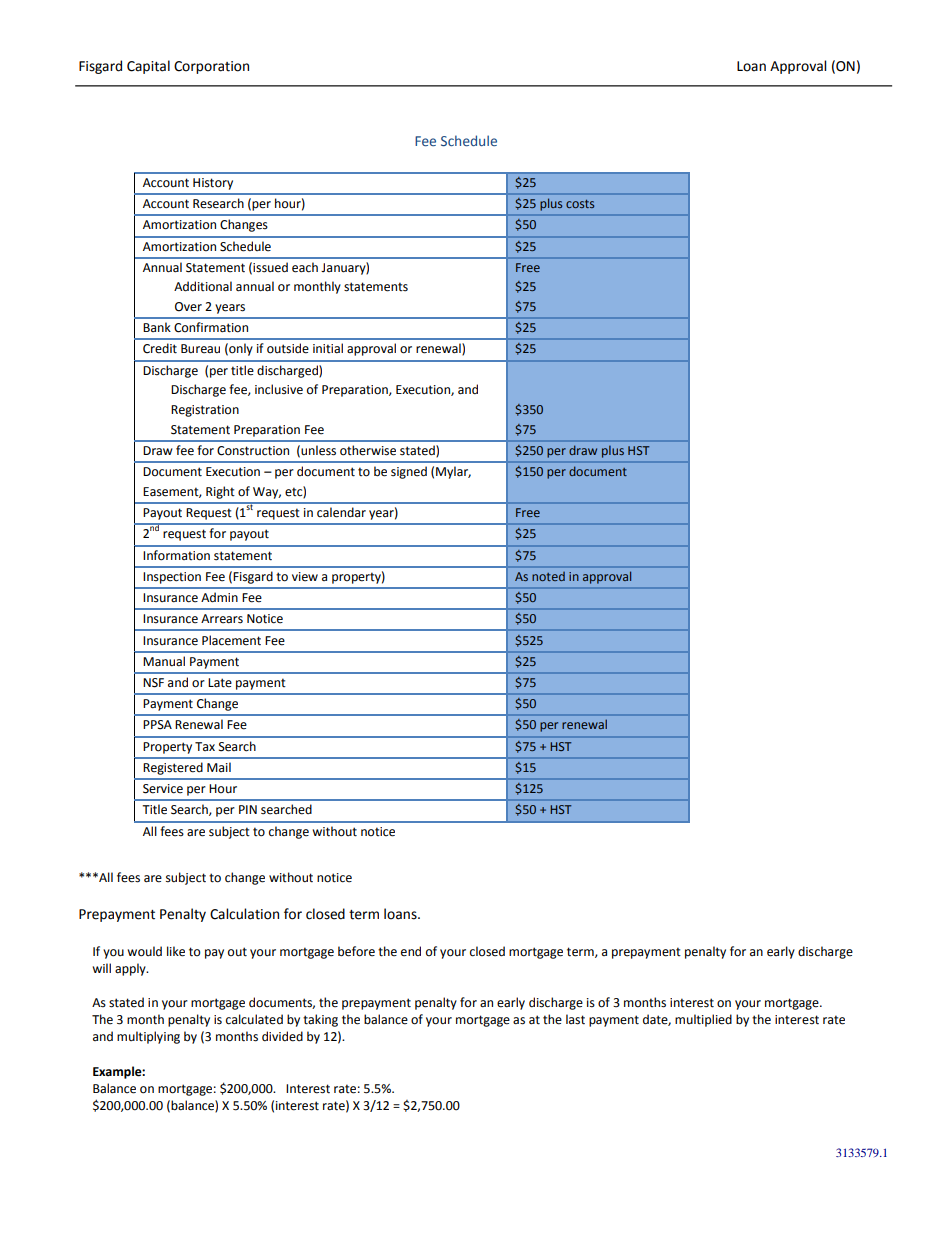  I want to click on signed, so click(409, 472).
